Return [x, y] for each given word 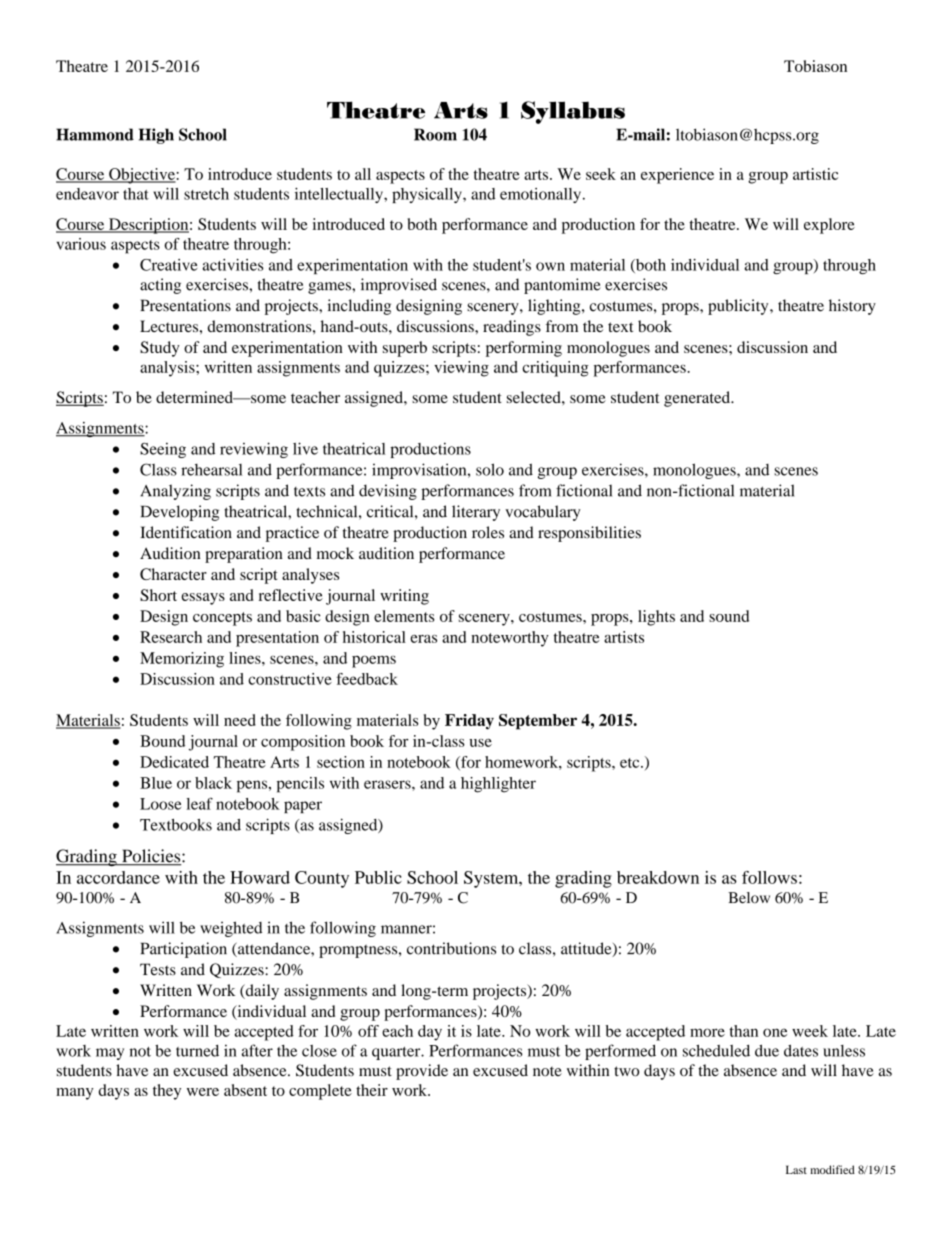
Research [171, 637]
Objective [142, 176]
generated [698, 399]
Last [796, 1169]
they [167, 1092]
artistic [815, 174]
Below [749, 898]
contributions [451, 948]
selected [535, 397]
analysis [168, 369]
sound [729, 616]
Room [435, 134]
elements [404, 616]
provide [422, 1072]
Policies [151, 857]
